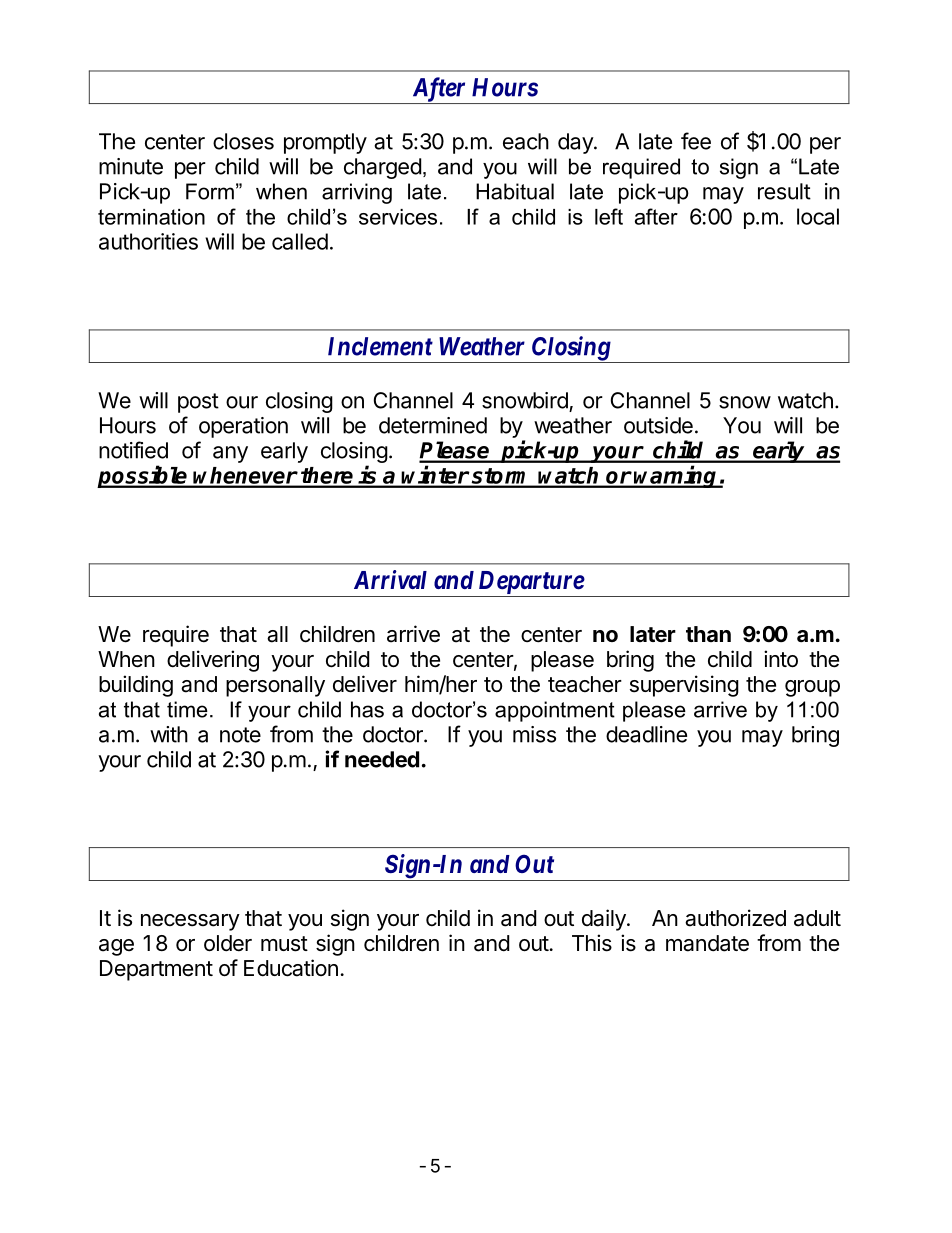  What do you see at coordinates (555, 711) in the page?
I see `appointment` at bounding box center [555, 711].
